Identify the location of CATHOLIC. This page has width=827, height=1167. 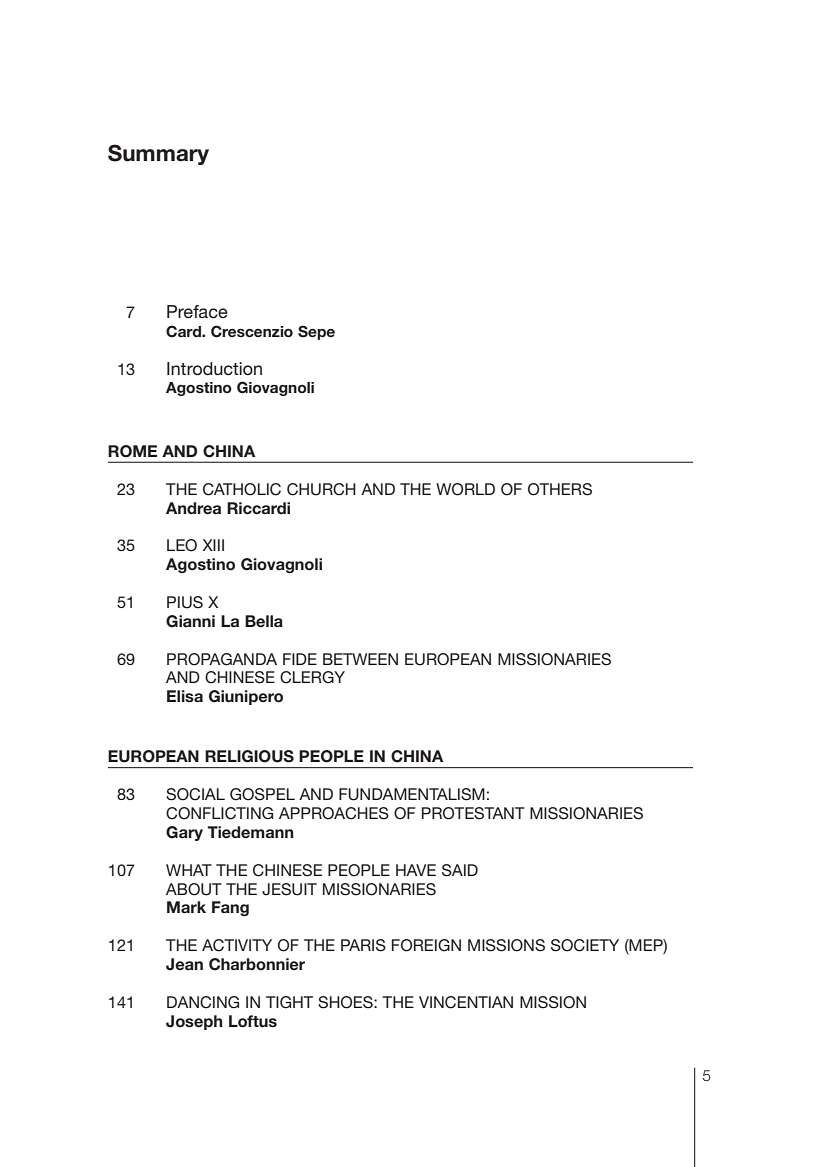
(242, 489).
